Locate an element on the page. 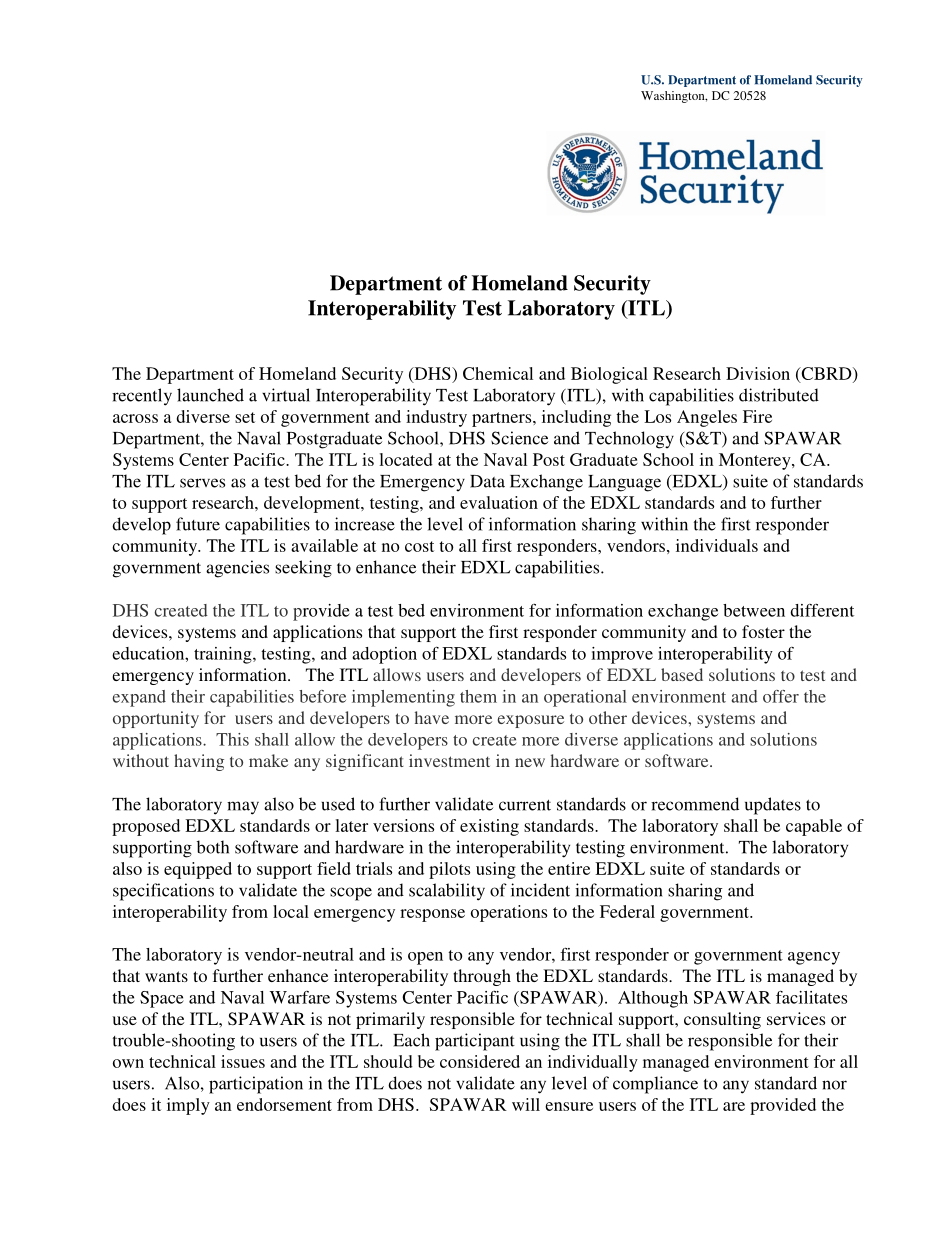  agency is located at coordinates (814, 958).
